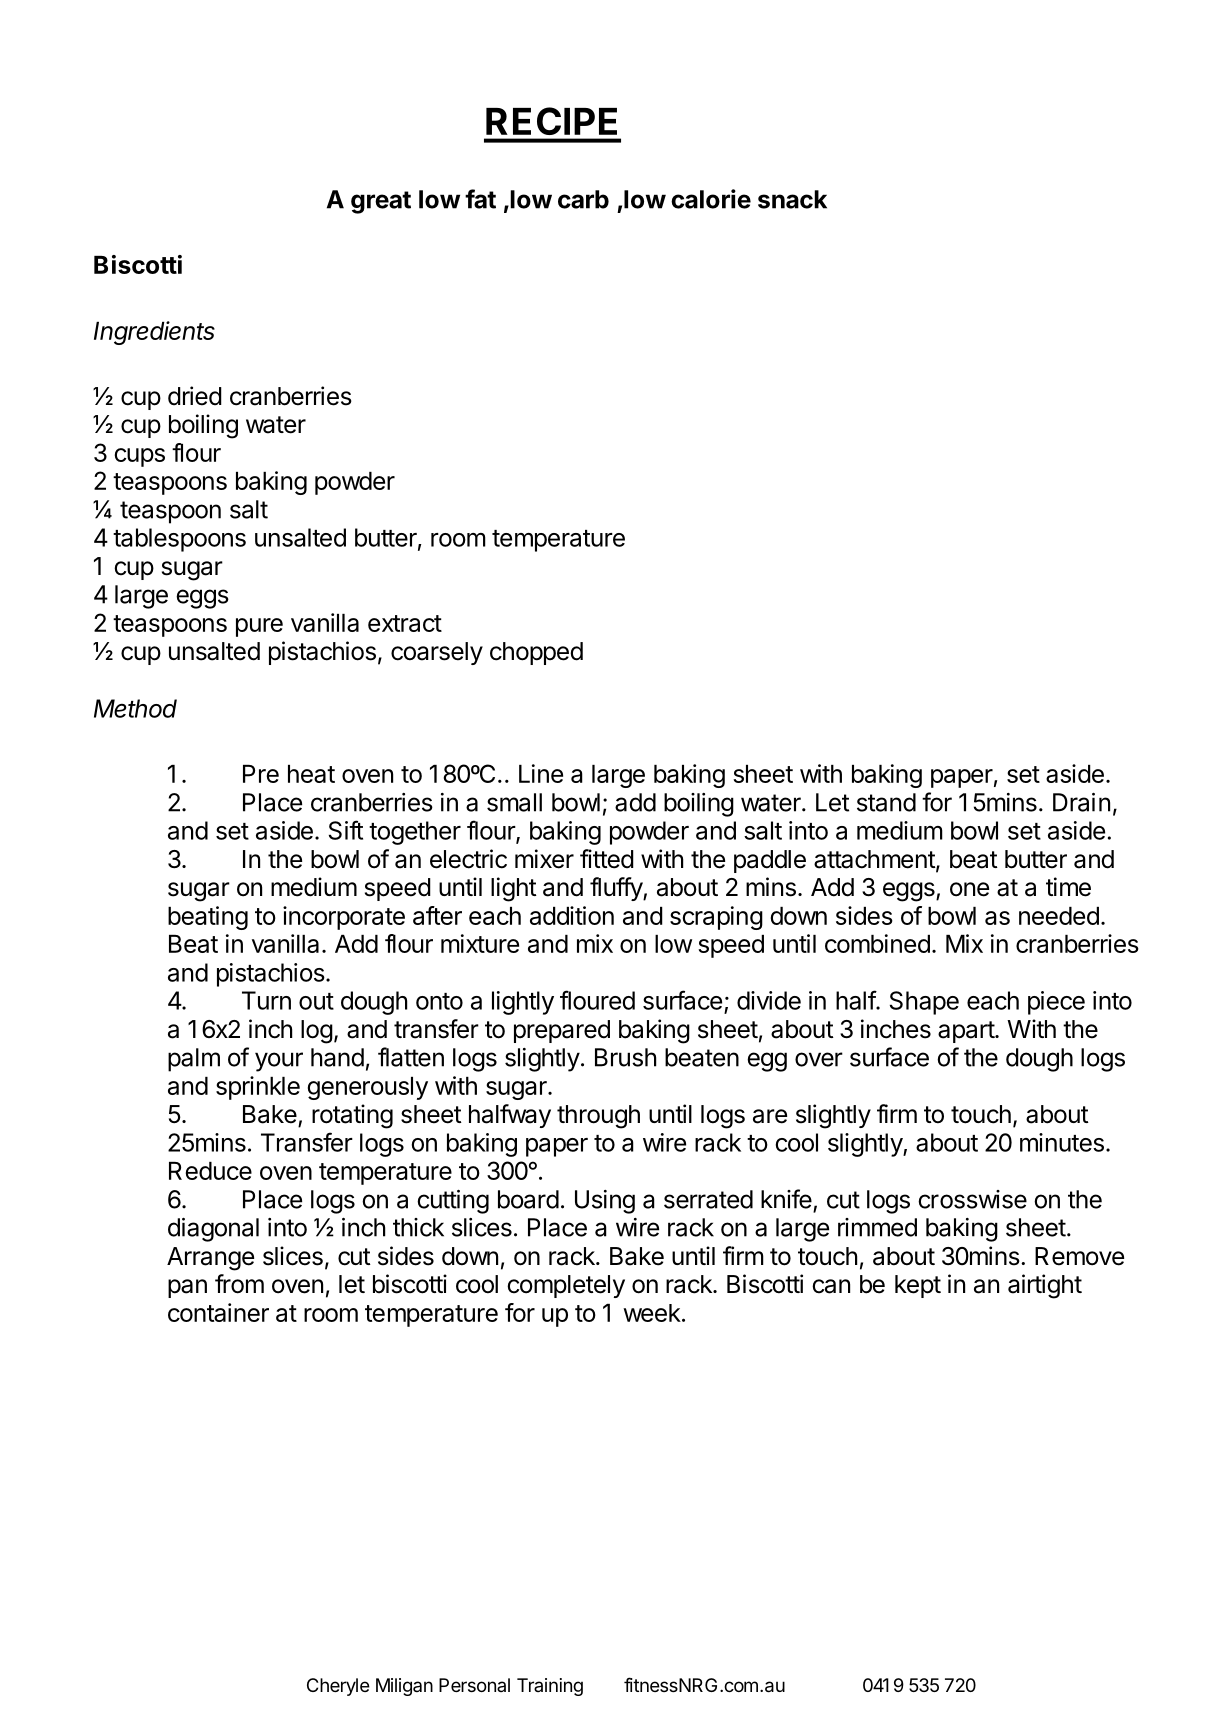 The image size is (1223, 1728). What do you see at coordinates (536, 653) in the document?
I see `chopped` at bounding box center [536, 653].
